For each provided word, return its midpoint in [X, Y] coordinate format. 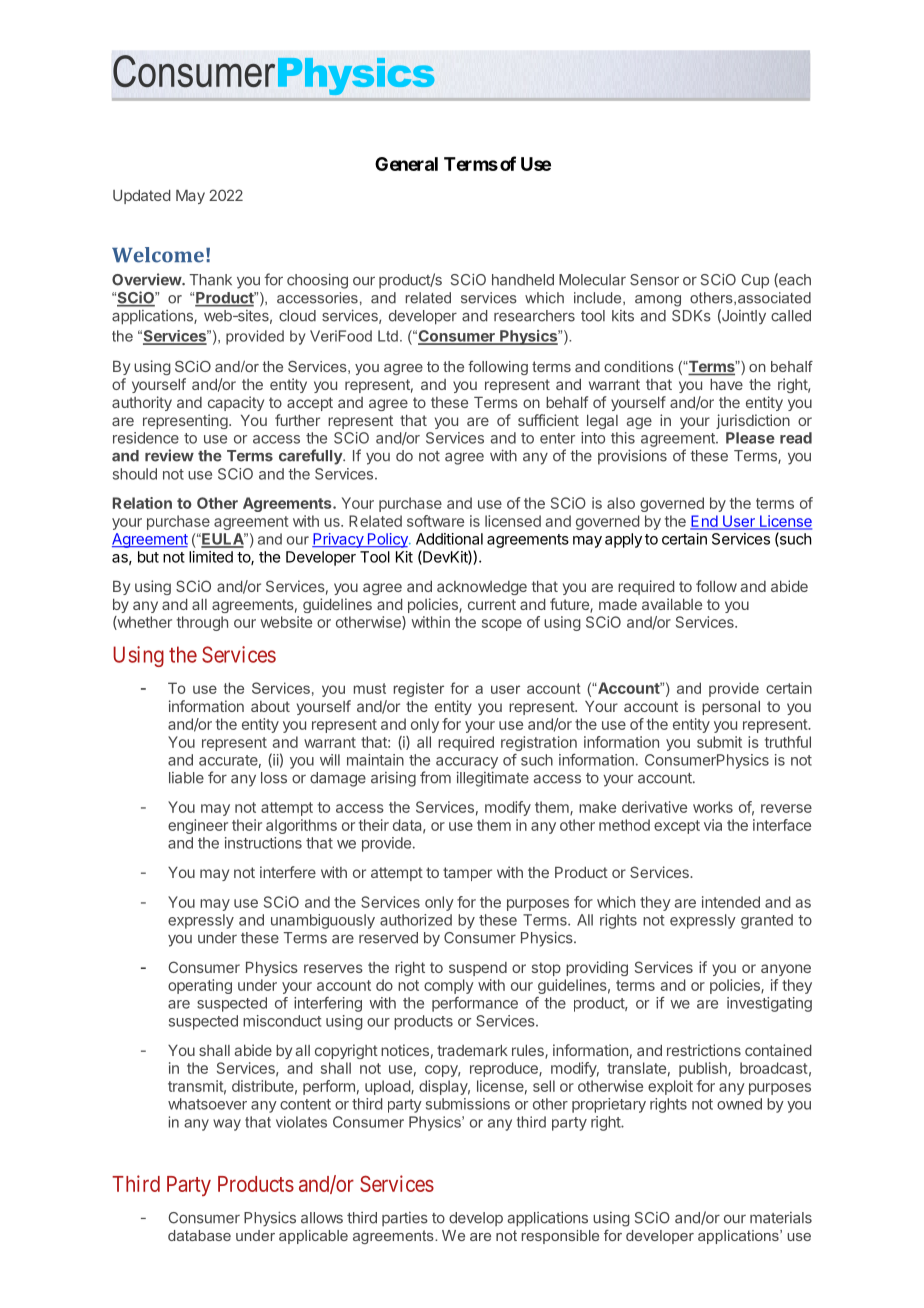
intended [731, 902]
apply [623, 540]
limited [211, 557]
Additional [449, 539]
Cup [755, 281]
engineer [198, 826]
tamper [467, 874]
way [227, 1125]
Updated [142, 197]
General [406, 164]
